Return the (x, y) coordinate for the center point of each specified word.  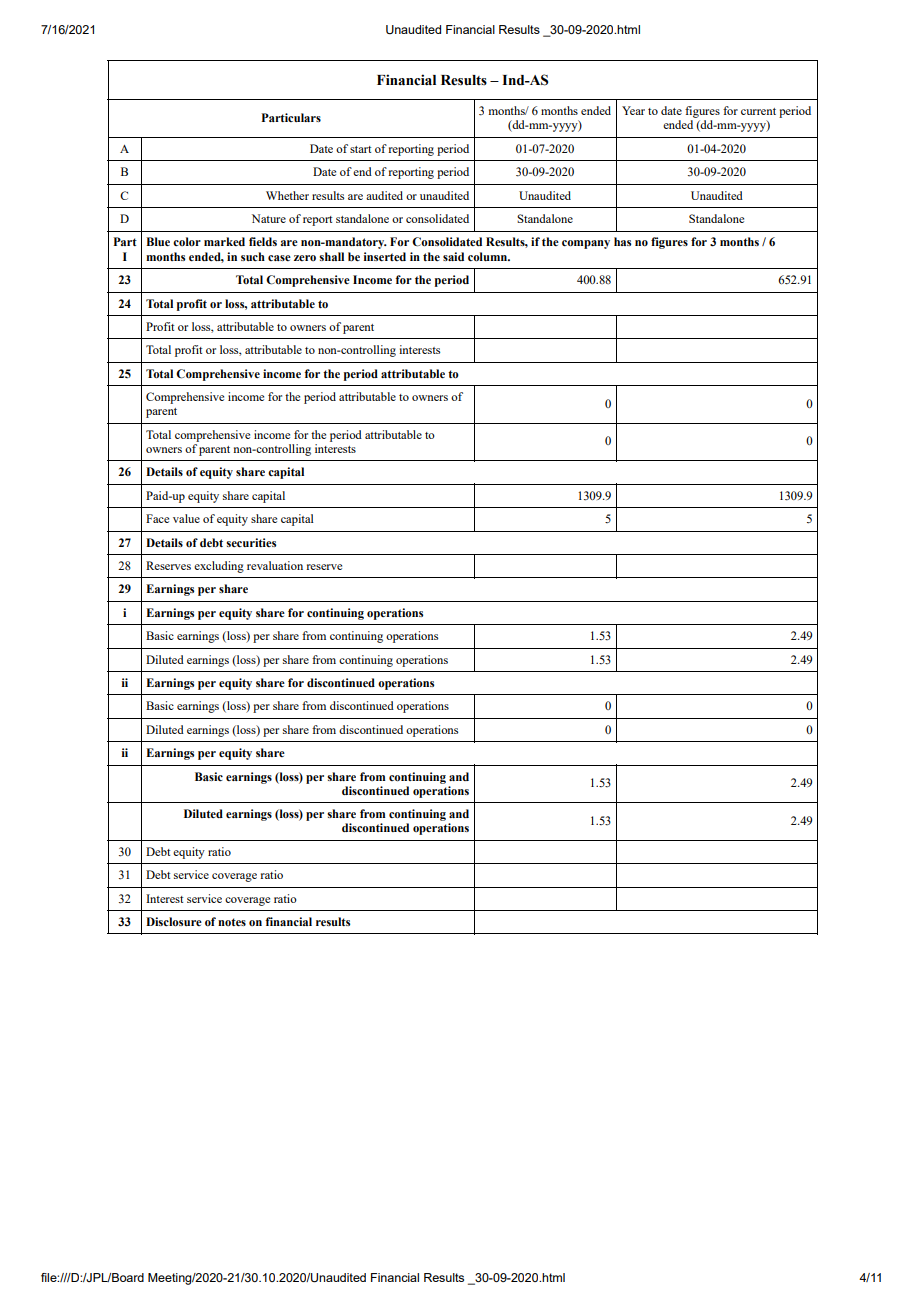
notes (232, 922)
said (453, 256)
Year (633, 110)
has (622, 241)
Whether (287, 195)
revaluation (275, 565)
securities (251, 542)
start (360, 149)
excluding (219, 567)
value (186, 518)
